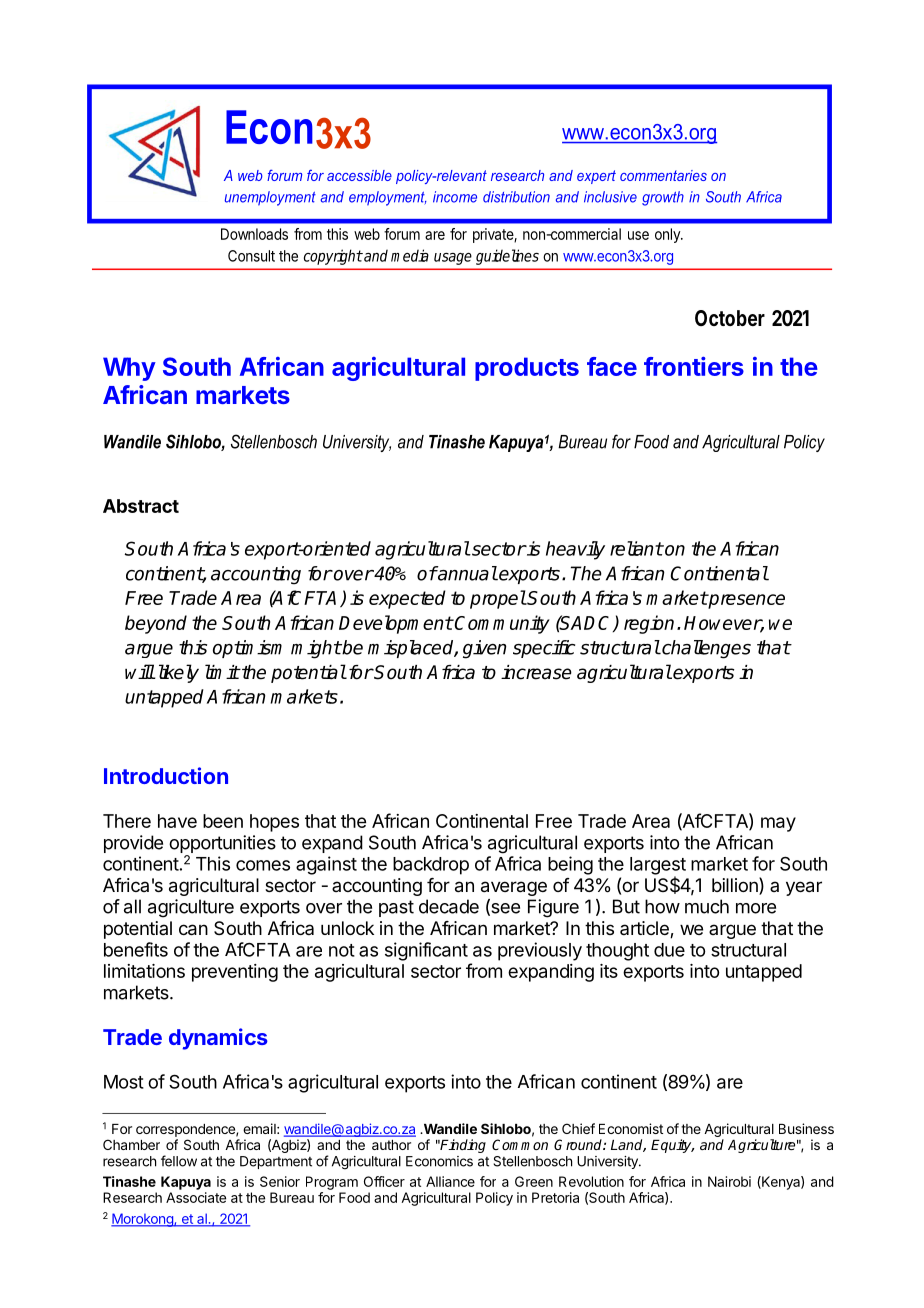  Describe the element at coordinates (235, 973) in the screenshot. I see `preventing` at that location.
